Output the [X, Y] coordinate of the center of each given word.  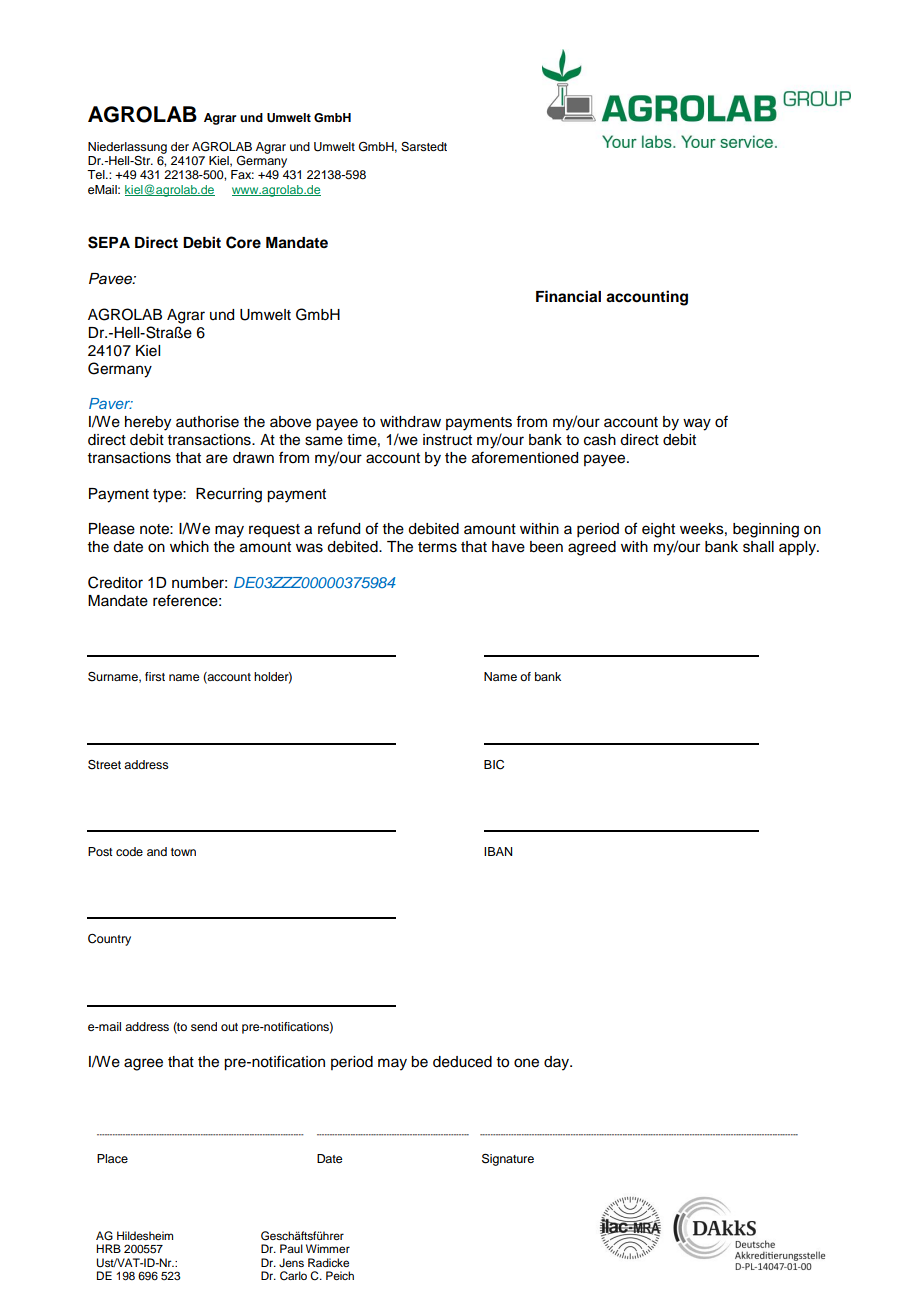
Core [243, 242]
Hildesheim [145, 1235]
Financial [568, 296]
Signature [508, 1159]
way [697, 424]
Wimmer [328, 1248]
